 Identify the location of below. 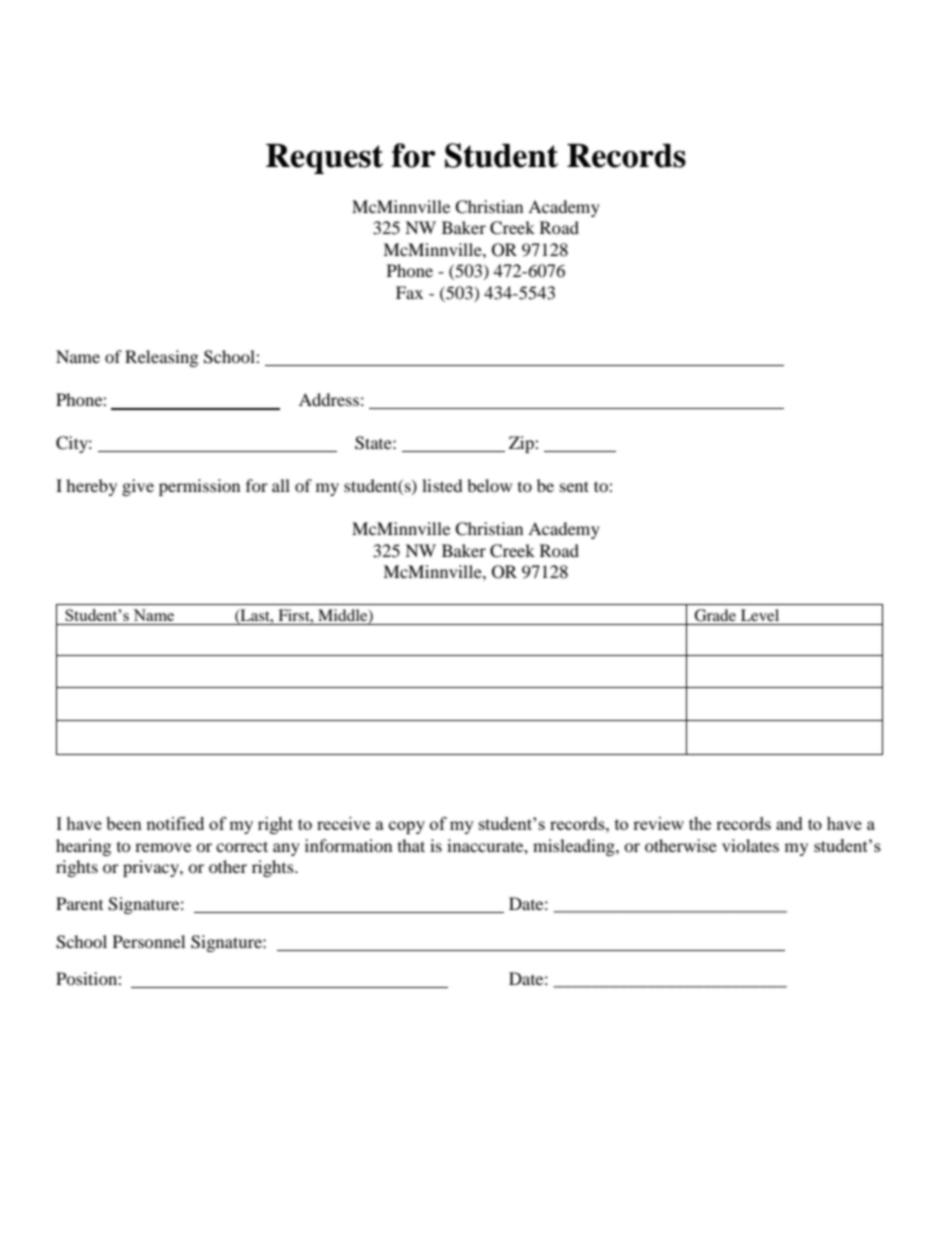
(489, 485).
